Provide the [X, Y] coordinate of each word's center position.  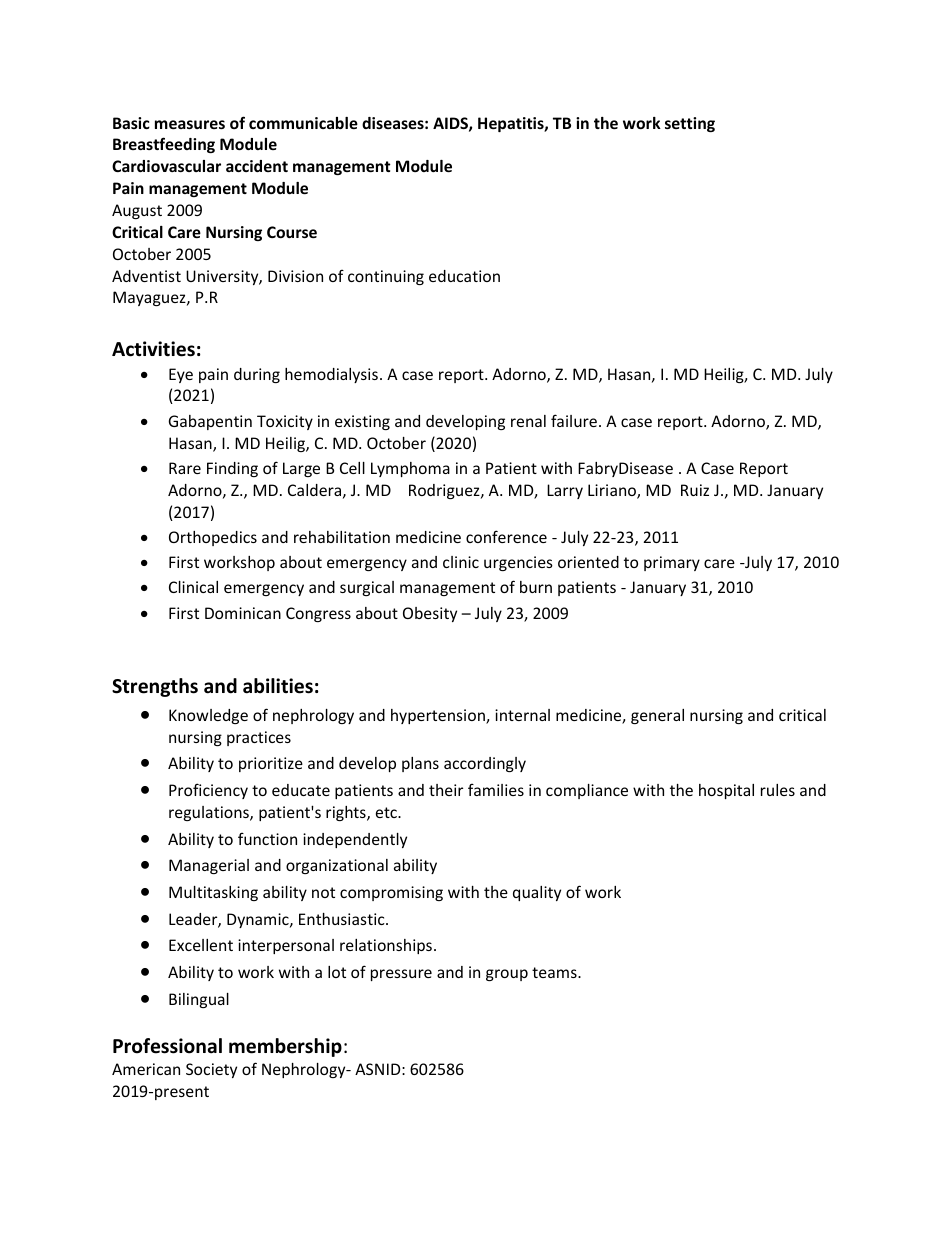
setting [690, 124]
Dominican [243, 613]
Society [211, 1070]
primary [672, 563]
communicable [303, 123]
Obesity [430, 614]
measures [190, 124]
